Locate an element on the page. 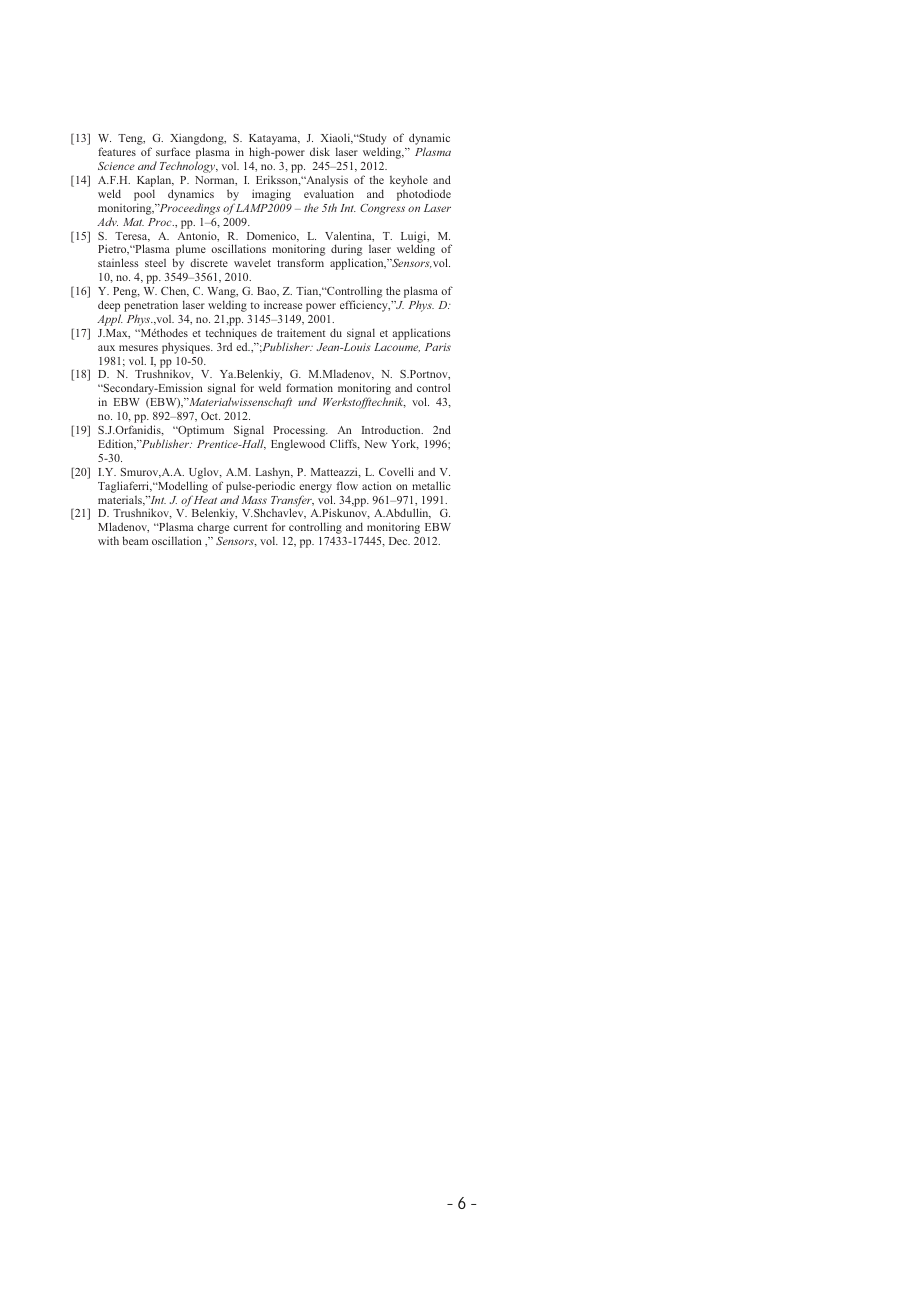 Image resolution: width=924 pixels, height=1308 pixels. during is located at coordinates (346, 251).
